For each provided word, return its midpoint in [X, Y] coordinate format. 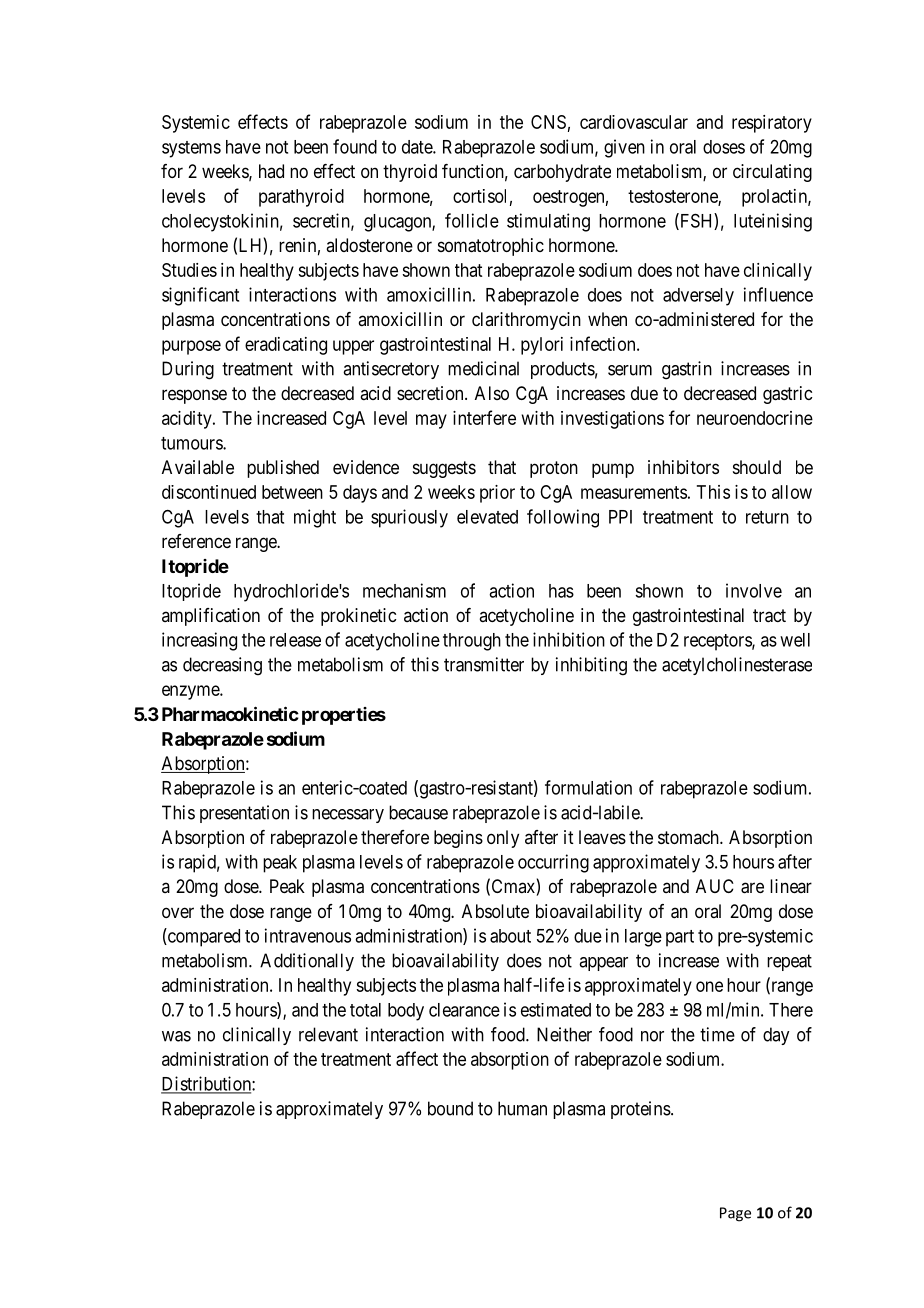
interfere [484, 417]
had [271, 171]
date [418, 147]
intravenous [308, 935]
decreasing [222, 666]
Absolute [495, 911]
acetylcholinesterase [737, 666]
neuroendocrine [755, 418]
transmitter [484, 664]
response [194, 396]
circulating [772, 173]
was [176, 1036]
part [680, 938]
